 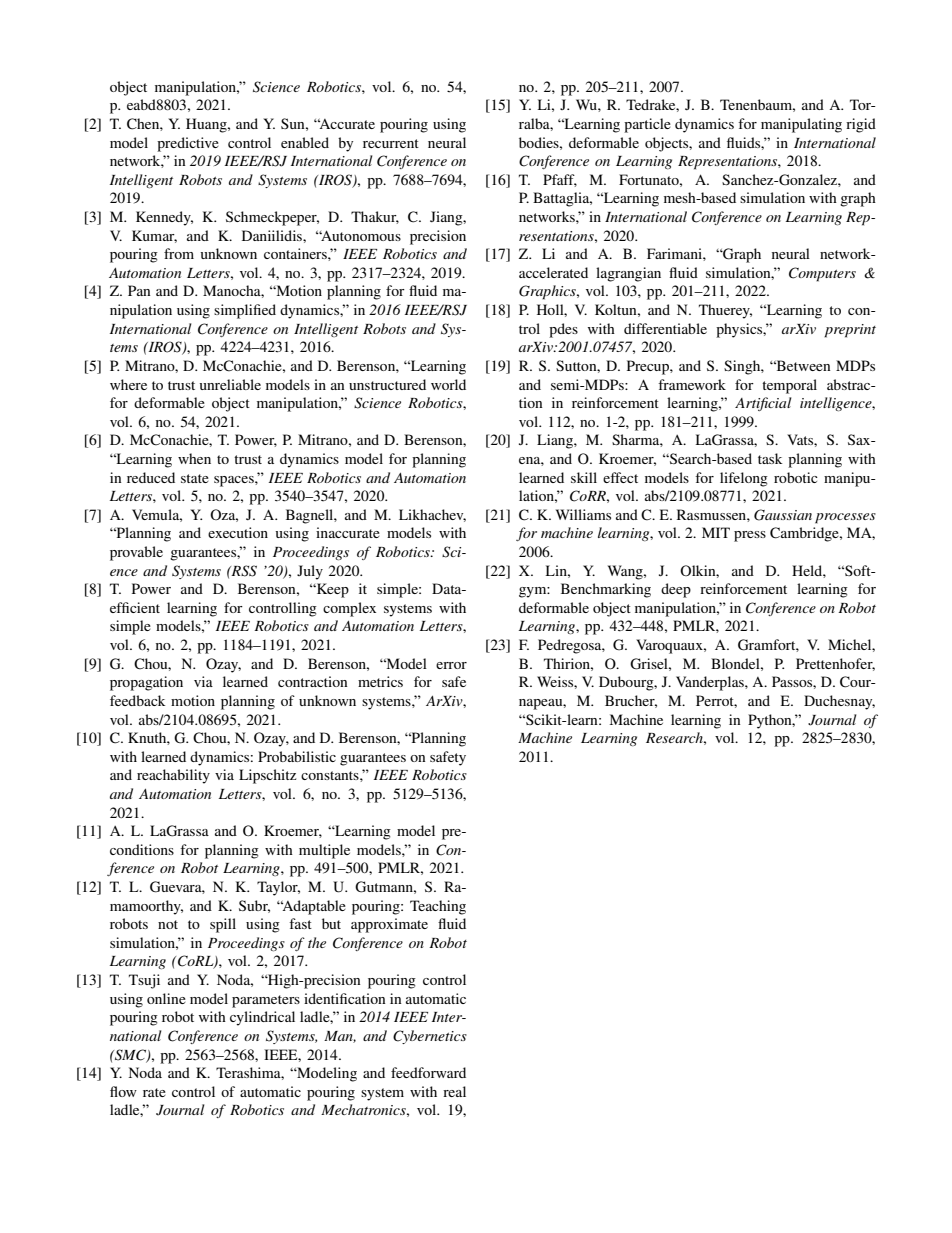 I want to click on rigid, so click(x=861, y=125).
